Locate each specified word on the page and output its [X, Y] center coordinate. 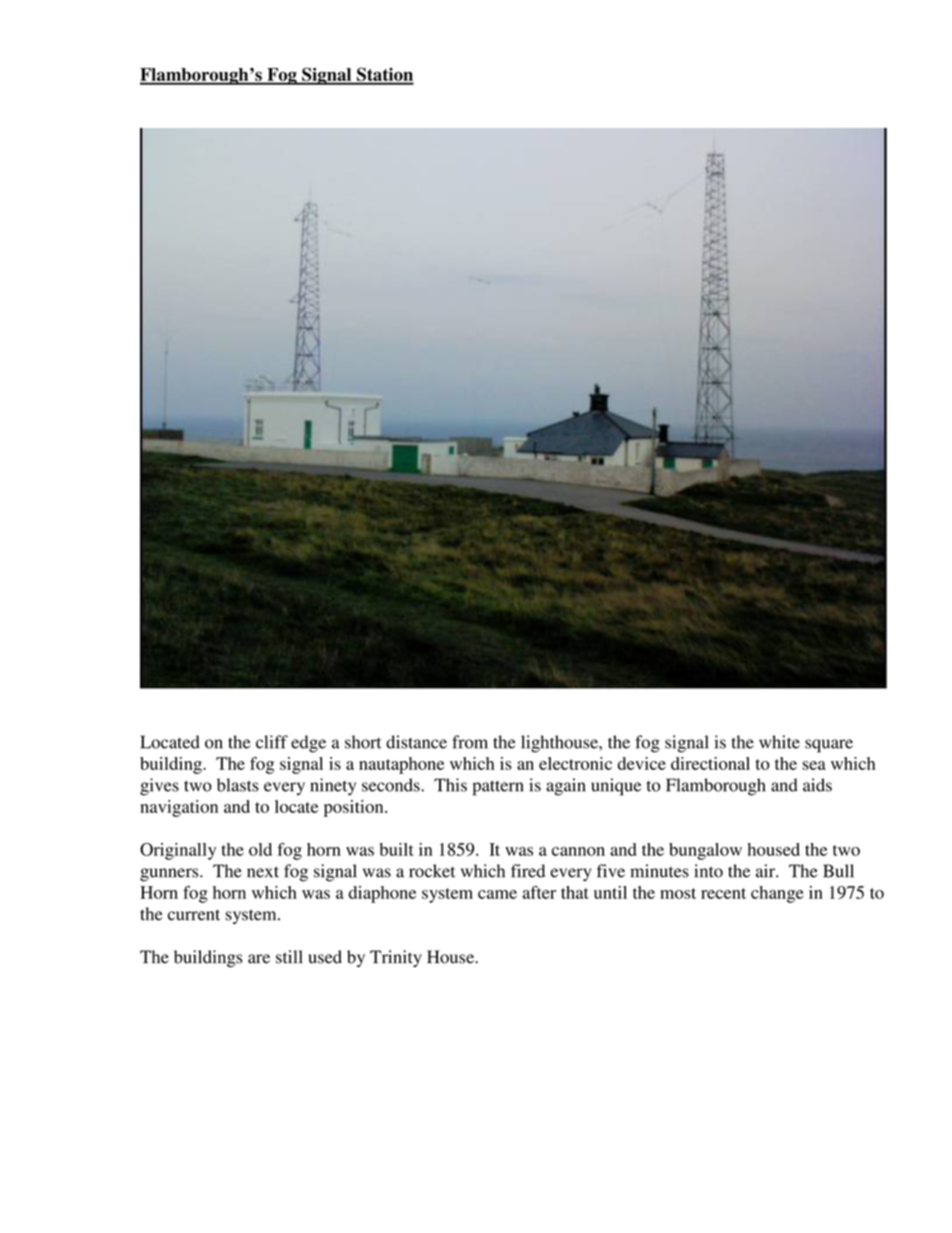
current [194, 915]
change [777, 894]
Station [384, 75]
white [779, 742]
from [470, 742]
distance [416, 742]
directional [710, 763]
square [829, 746]
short [363, 742]
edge [308, 744]
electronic [575, 763]
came [497, 894]
